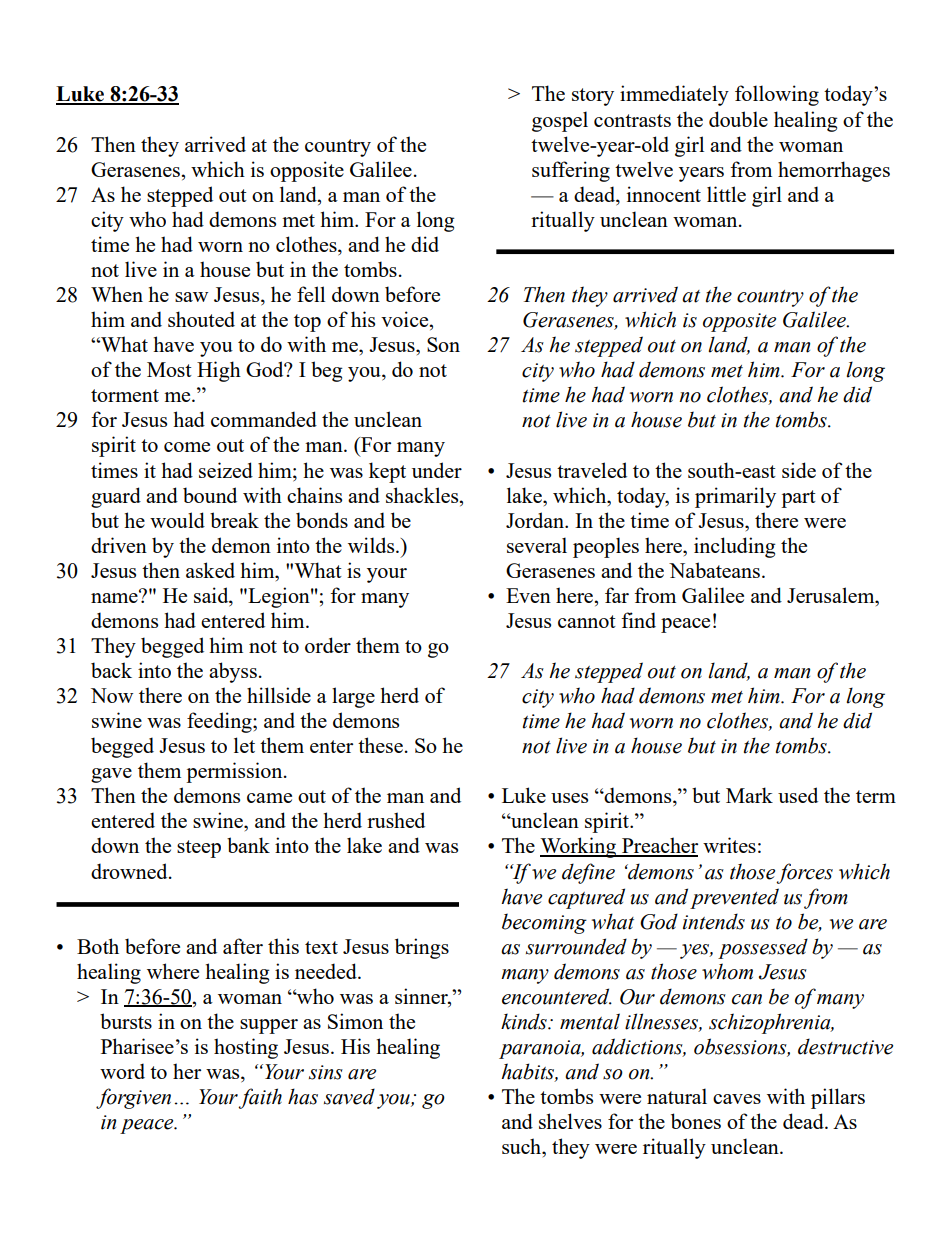 The height and width of the page is (1233, 952). Describe the element at coordinates (260, 1098) in the page. I see `faith` at that location.
